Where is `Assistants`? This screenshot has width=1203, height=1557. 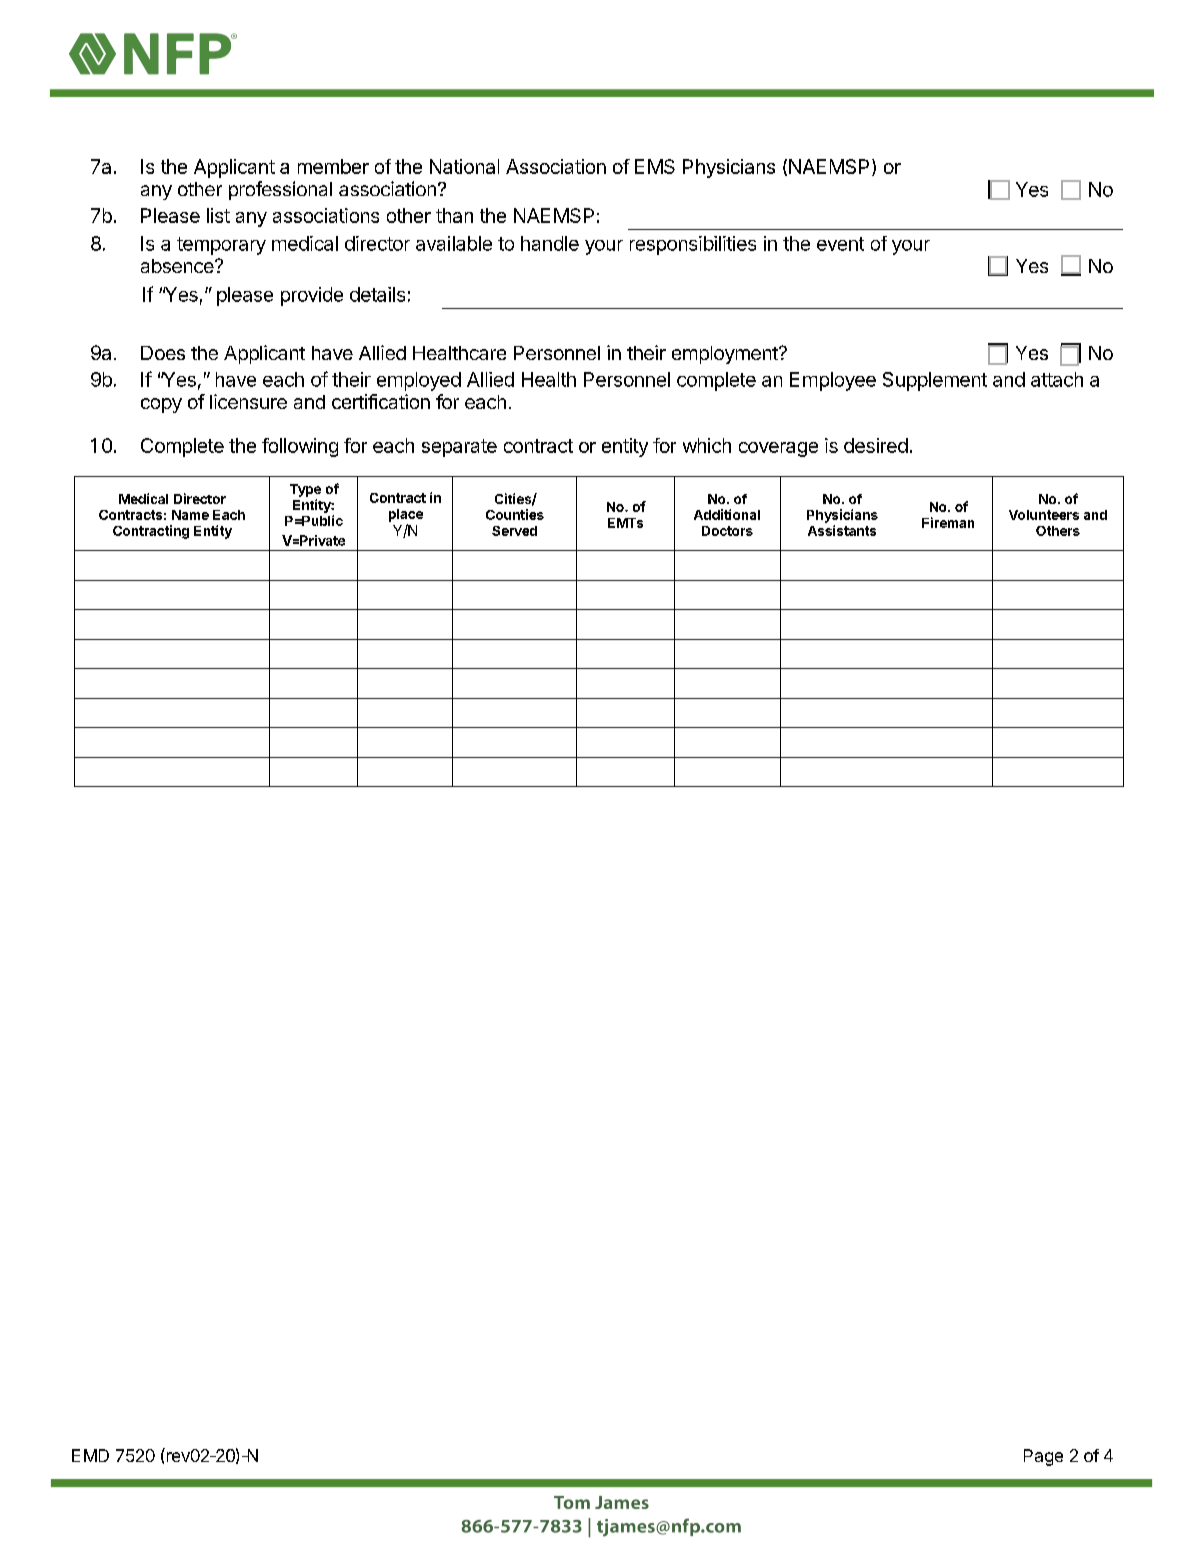 Assistants is located at coordinates (842, 530).
